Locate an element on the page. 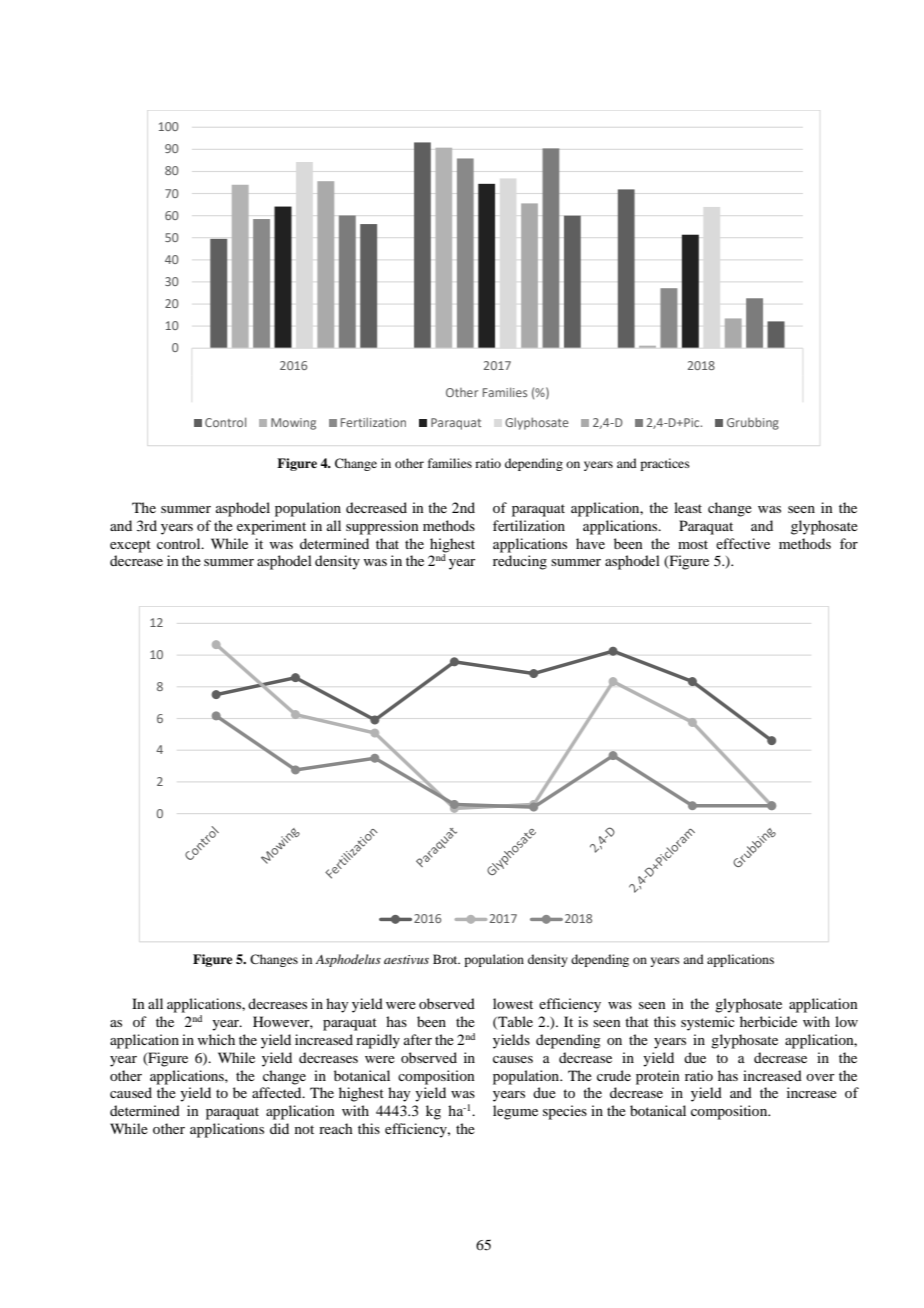 This document has width=924, height=1308. lowest is located at coordinates (513, 1003).
